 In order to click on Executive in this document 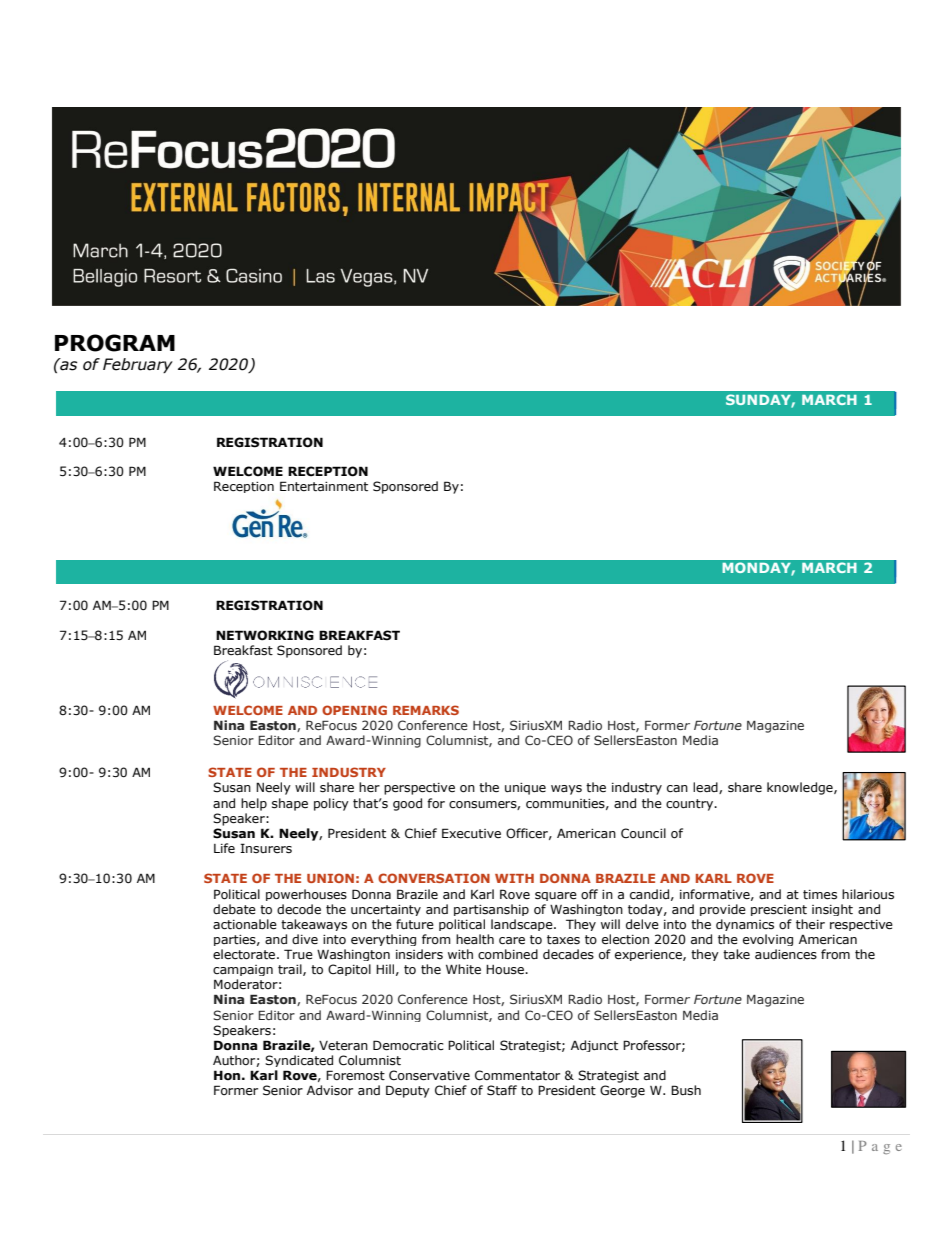, I will do `click(471, 833)`.
